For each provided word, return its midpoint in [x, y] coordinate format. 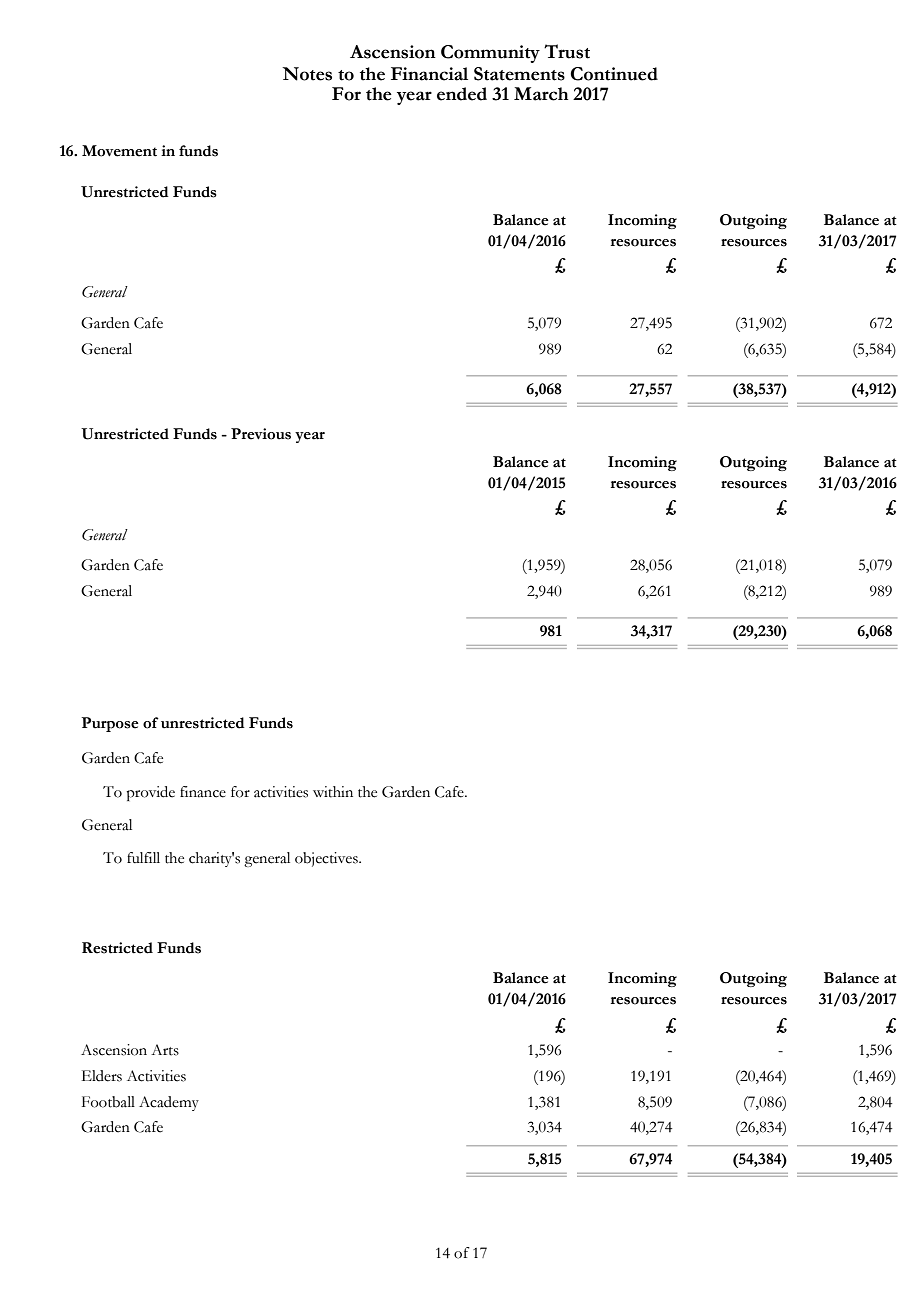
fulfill [143, 857]
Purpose [110, 724]
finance [203, 792]
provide [150, 793]
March [541, 94]
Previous [261, 434]
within [333, 792]
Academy [169, 1103]
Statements [519, 74]
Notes [307, 74]
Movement [119, 151]
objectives [327, 859]
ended [462, 94]
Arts [165, 1050]
